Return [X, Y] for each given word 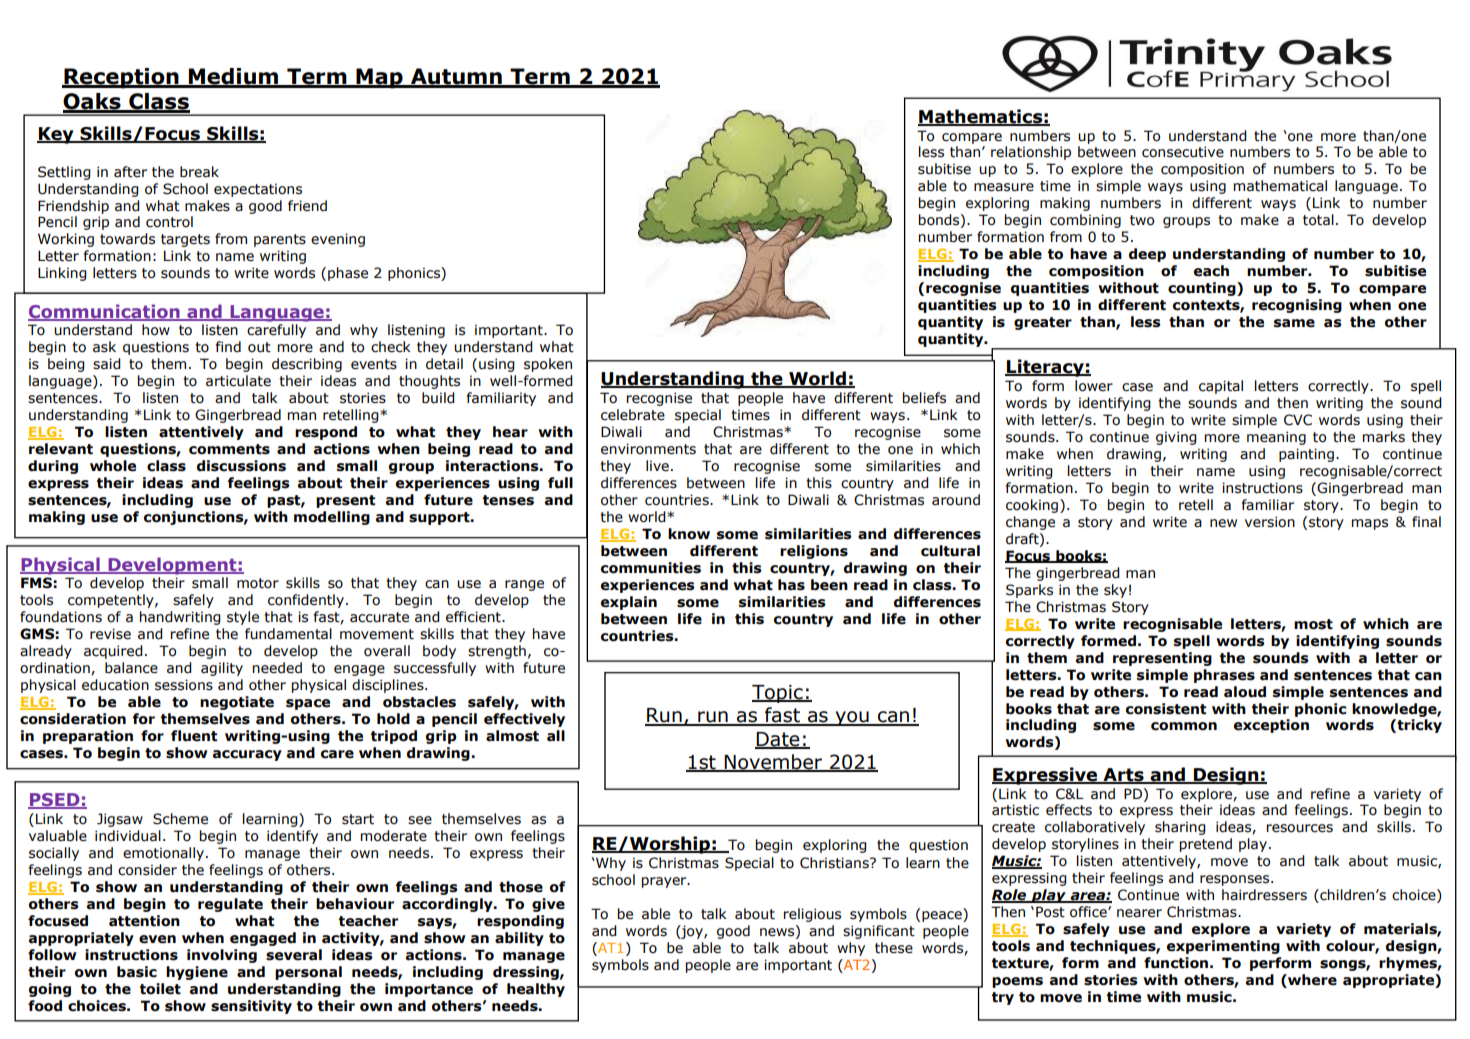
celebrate [633, 415]
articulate [238, 381]
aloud [1245, 692]
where [1311, 981]
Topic [778, 694]
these [894, 948]
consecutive [1183, 152]
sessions [184, 685]
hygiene [197, 973]
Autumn [456, 77]
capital [1221, 387]
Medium [234, 77]
